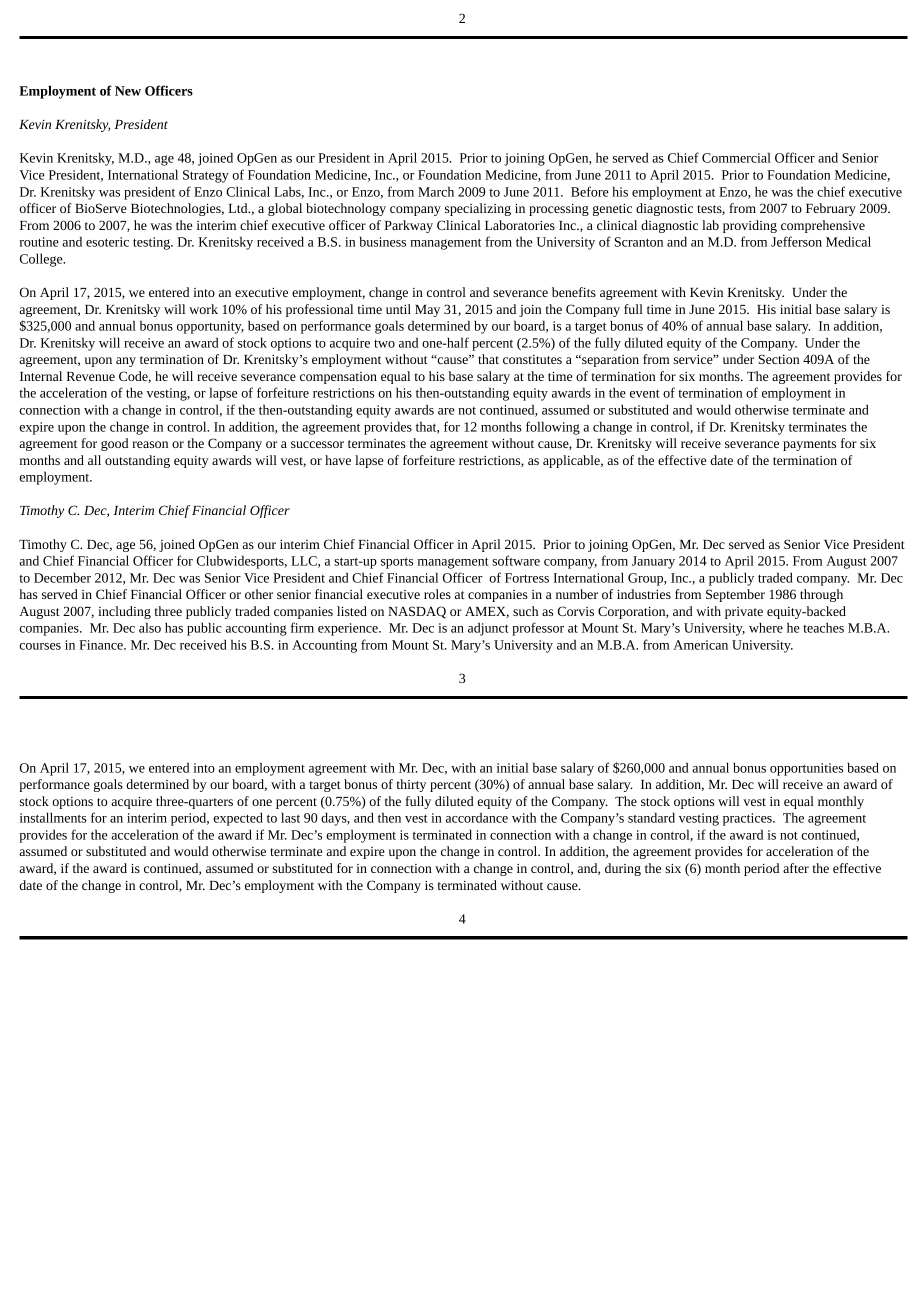 Image resolution: width=924 pixels, height=1308 pixels. Describe the element at coordinates (436, 191) in the page. I see `March` at that location.
